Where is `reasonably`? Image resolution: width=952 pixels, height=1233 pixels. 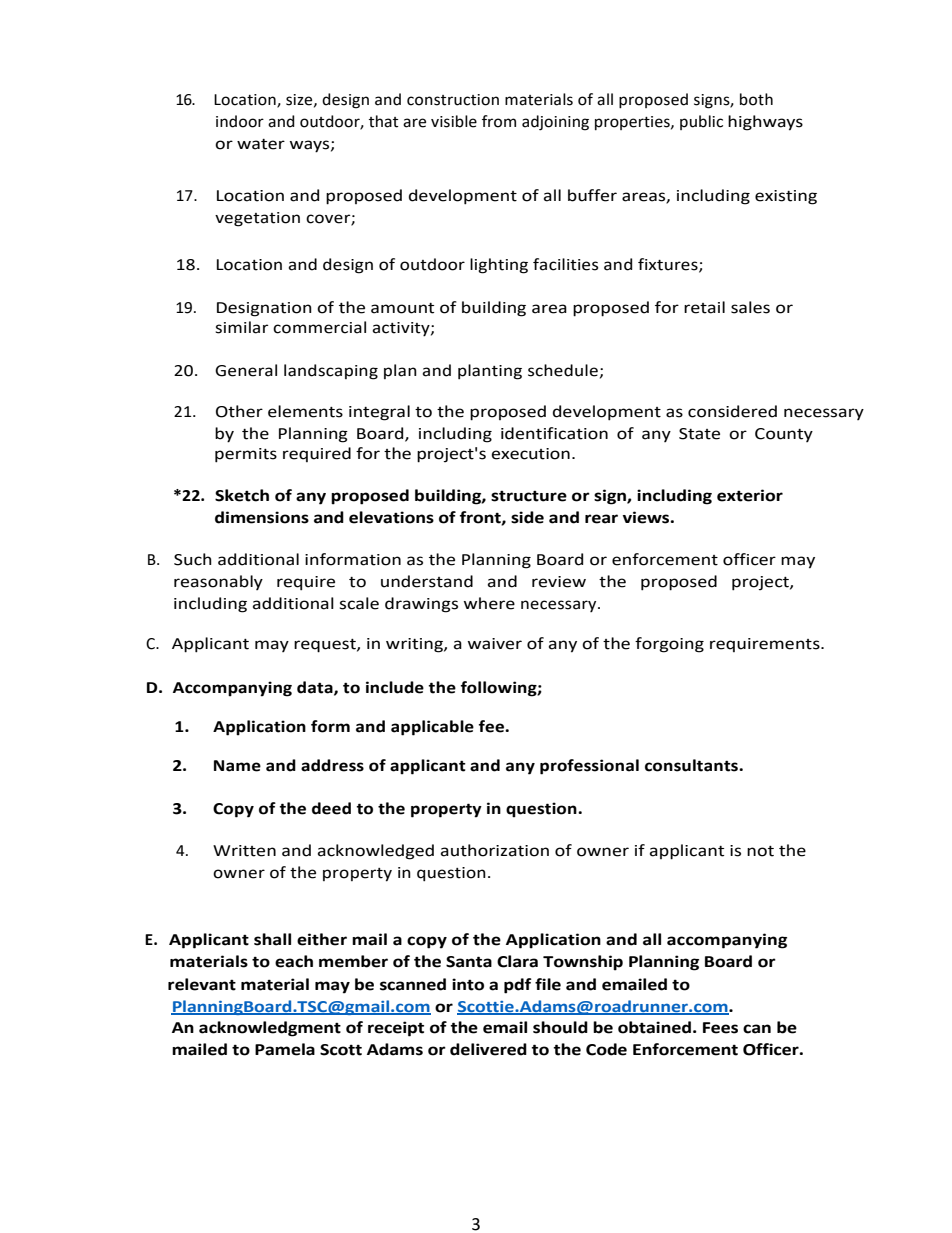
reasonably is located at coordinates (218, 582).
